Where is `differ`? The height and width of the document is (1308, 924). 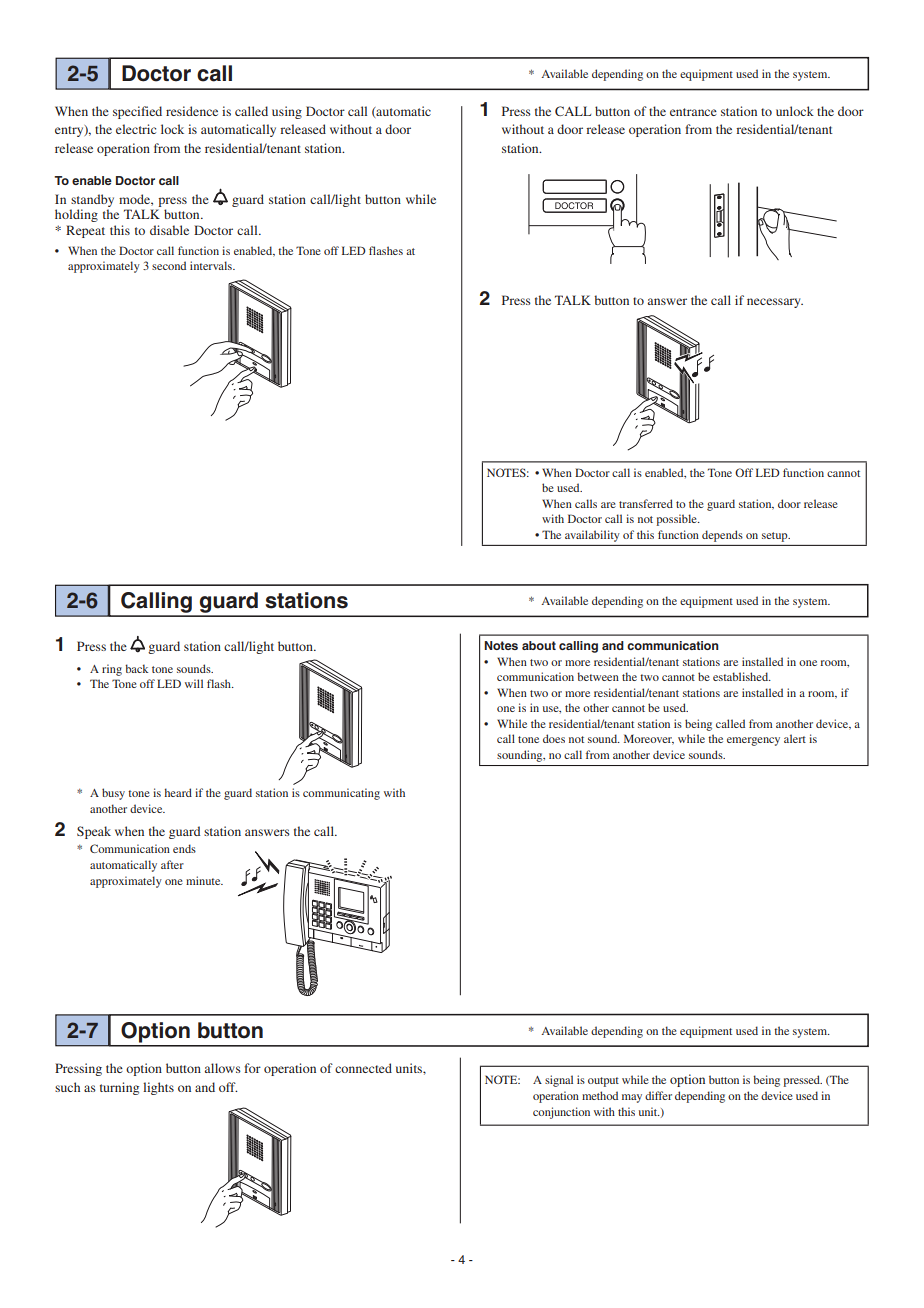
differ is located at coordinates (658, 1095).
